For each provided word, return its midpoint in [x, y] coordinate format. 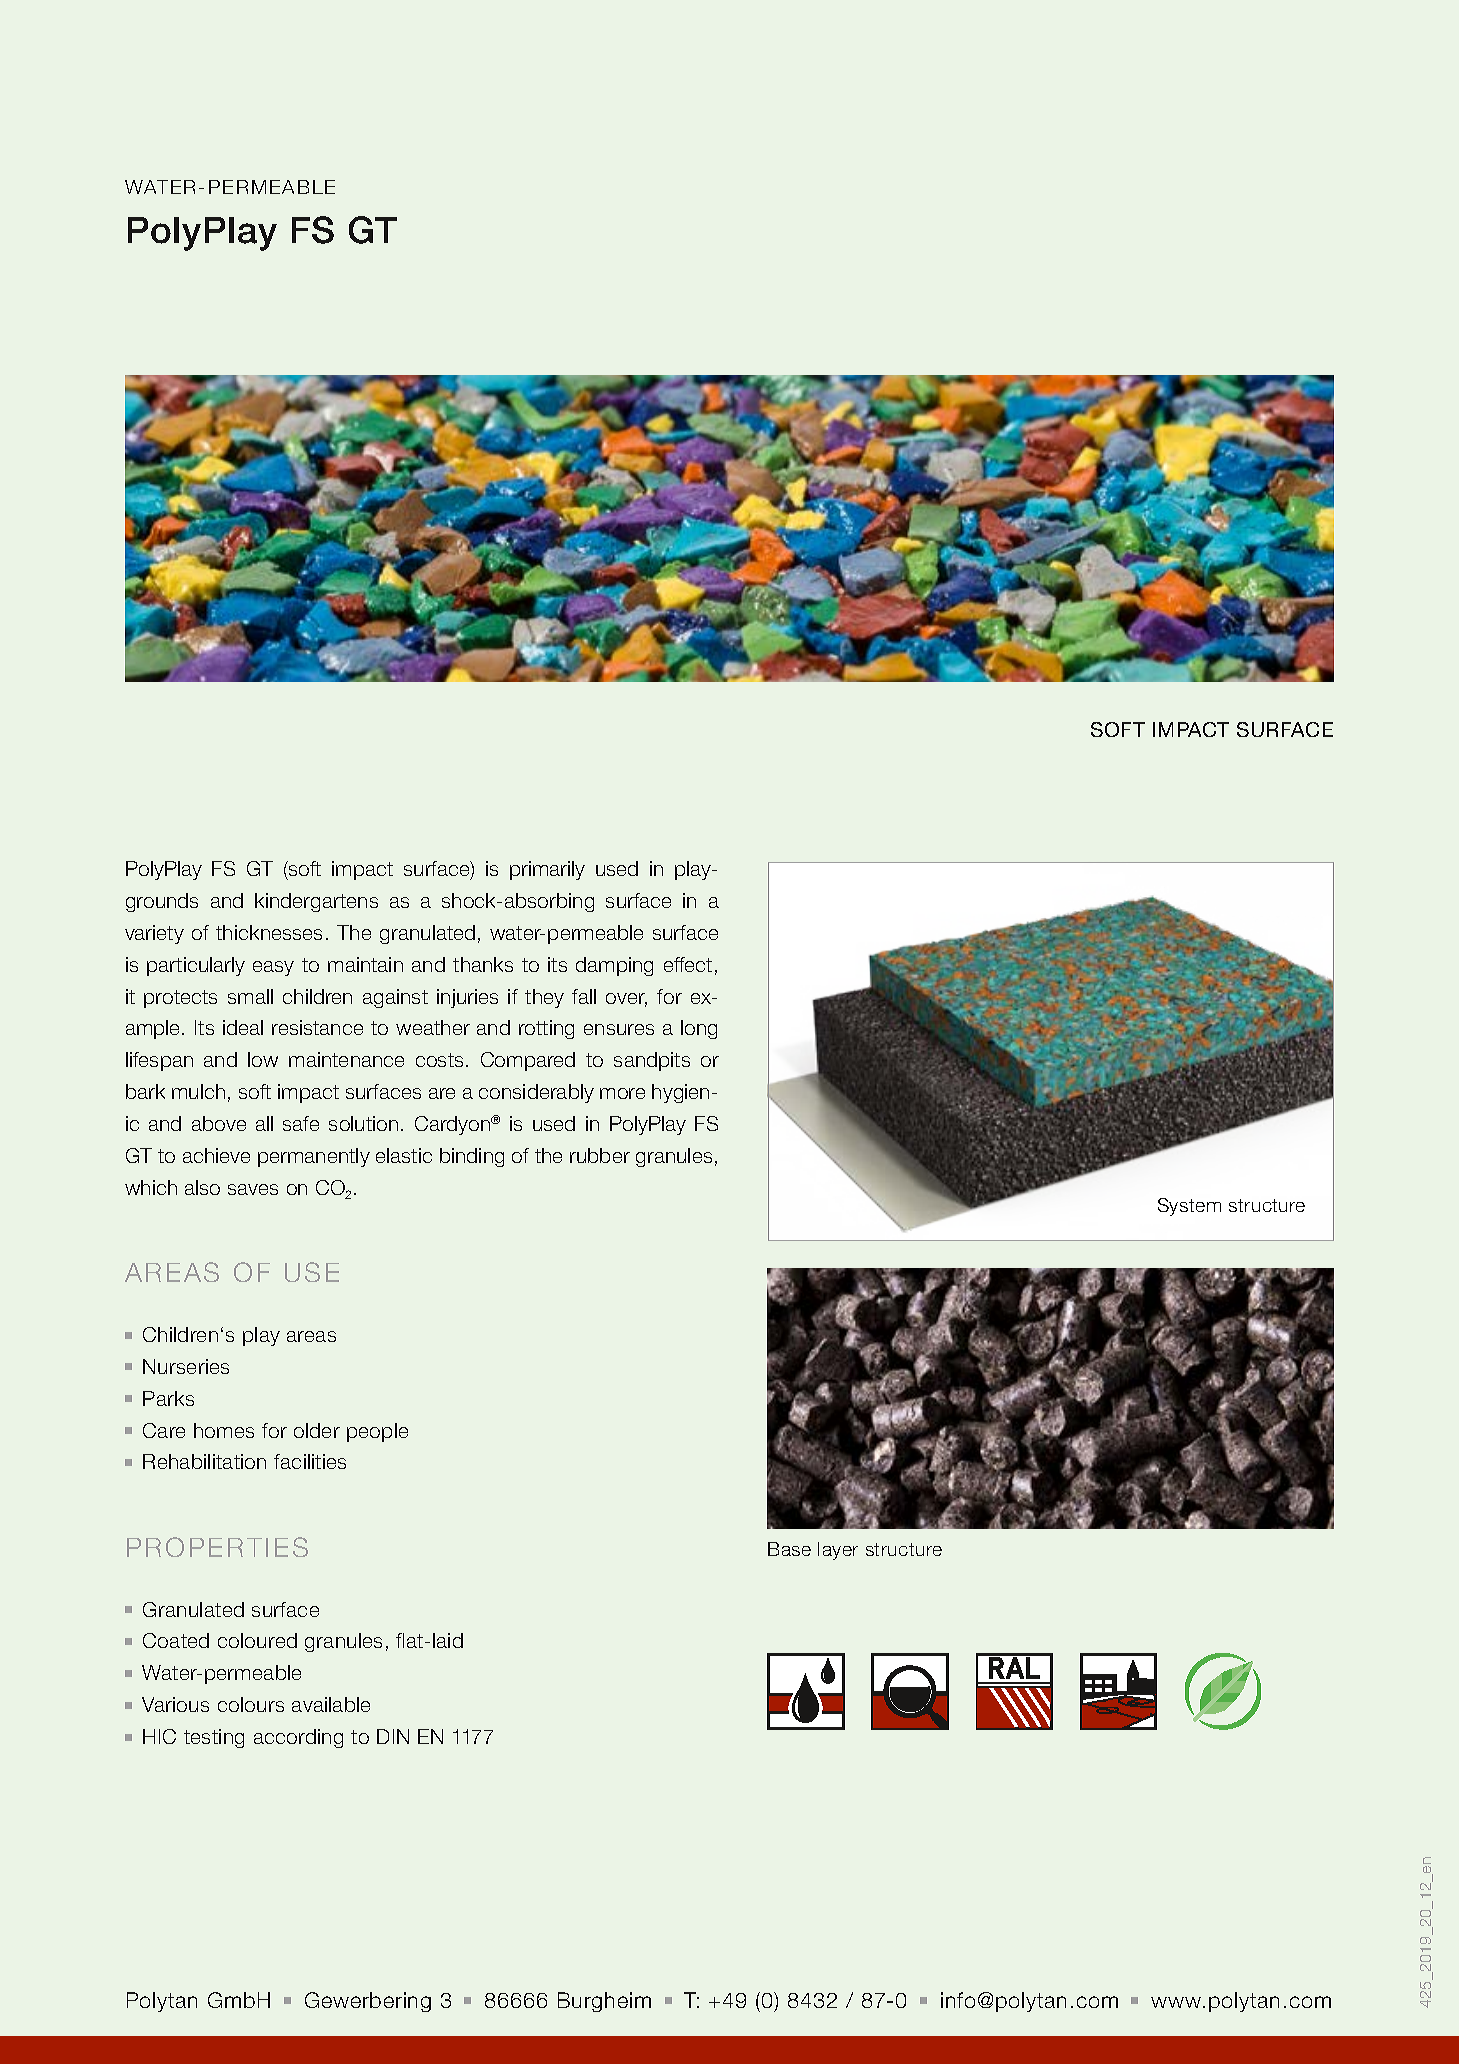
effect [688, 964]
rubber [600, 1155]
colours [251, 1704]
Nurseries [186, 1366]
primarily [547, 870]
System [1189, 1207]
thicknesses [269, 932]
